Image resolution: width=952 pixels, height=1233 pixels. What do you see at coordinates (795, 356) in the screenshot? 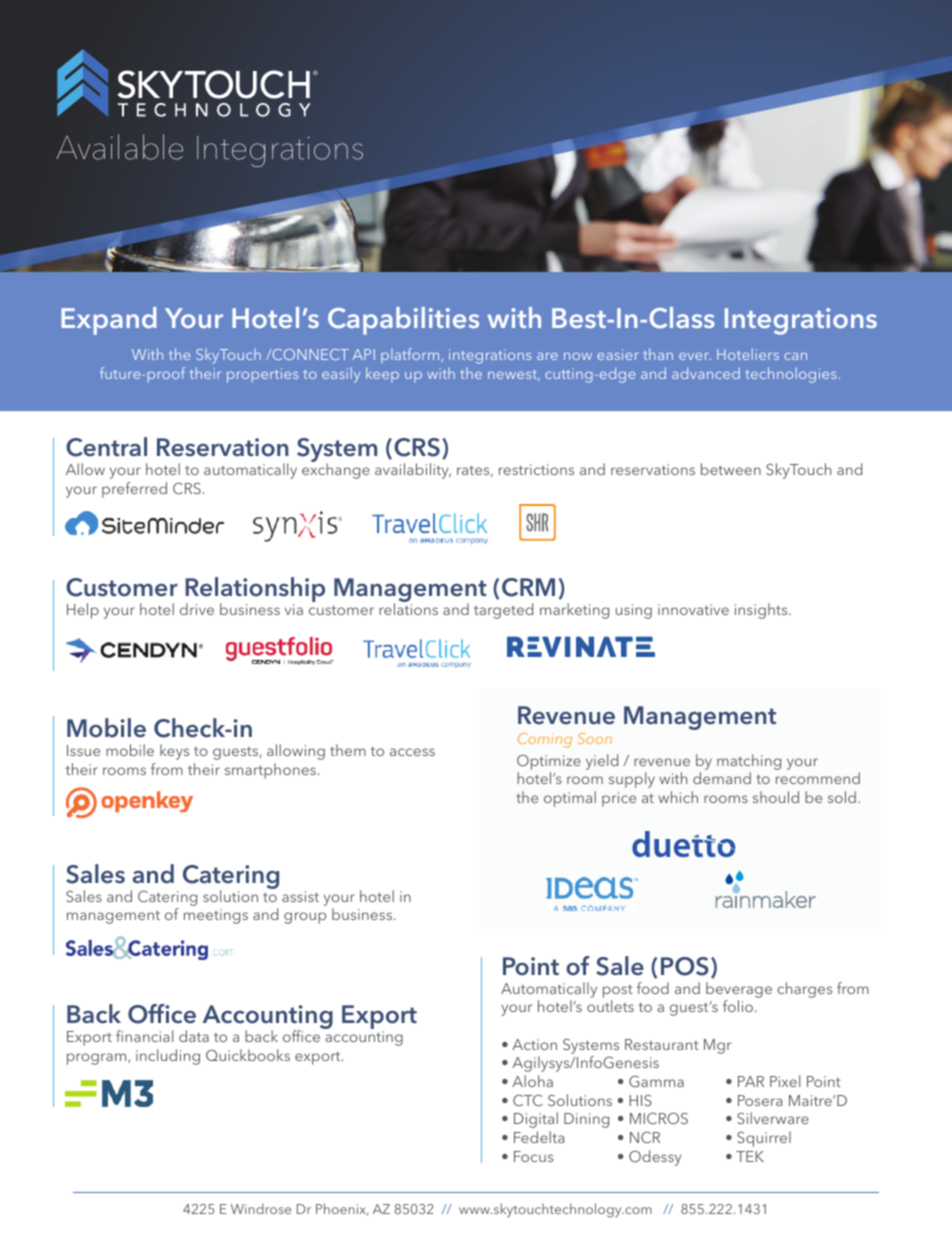
I see `can` at bounding box center [795, 356].
